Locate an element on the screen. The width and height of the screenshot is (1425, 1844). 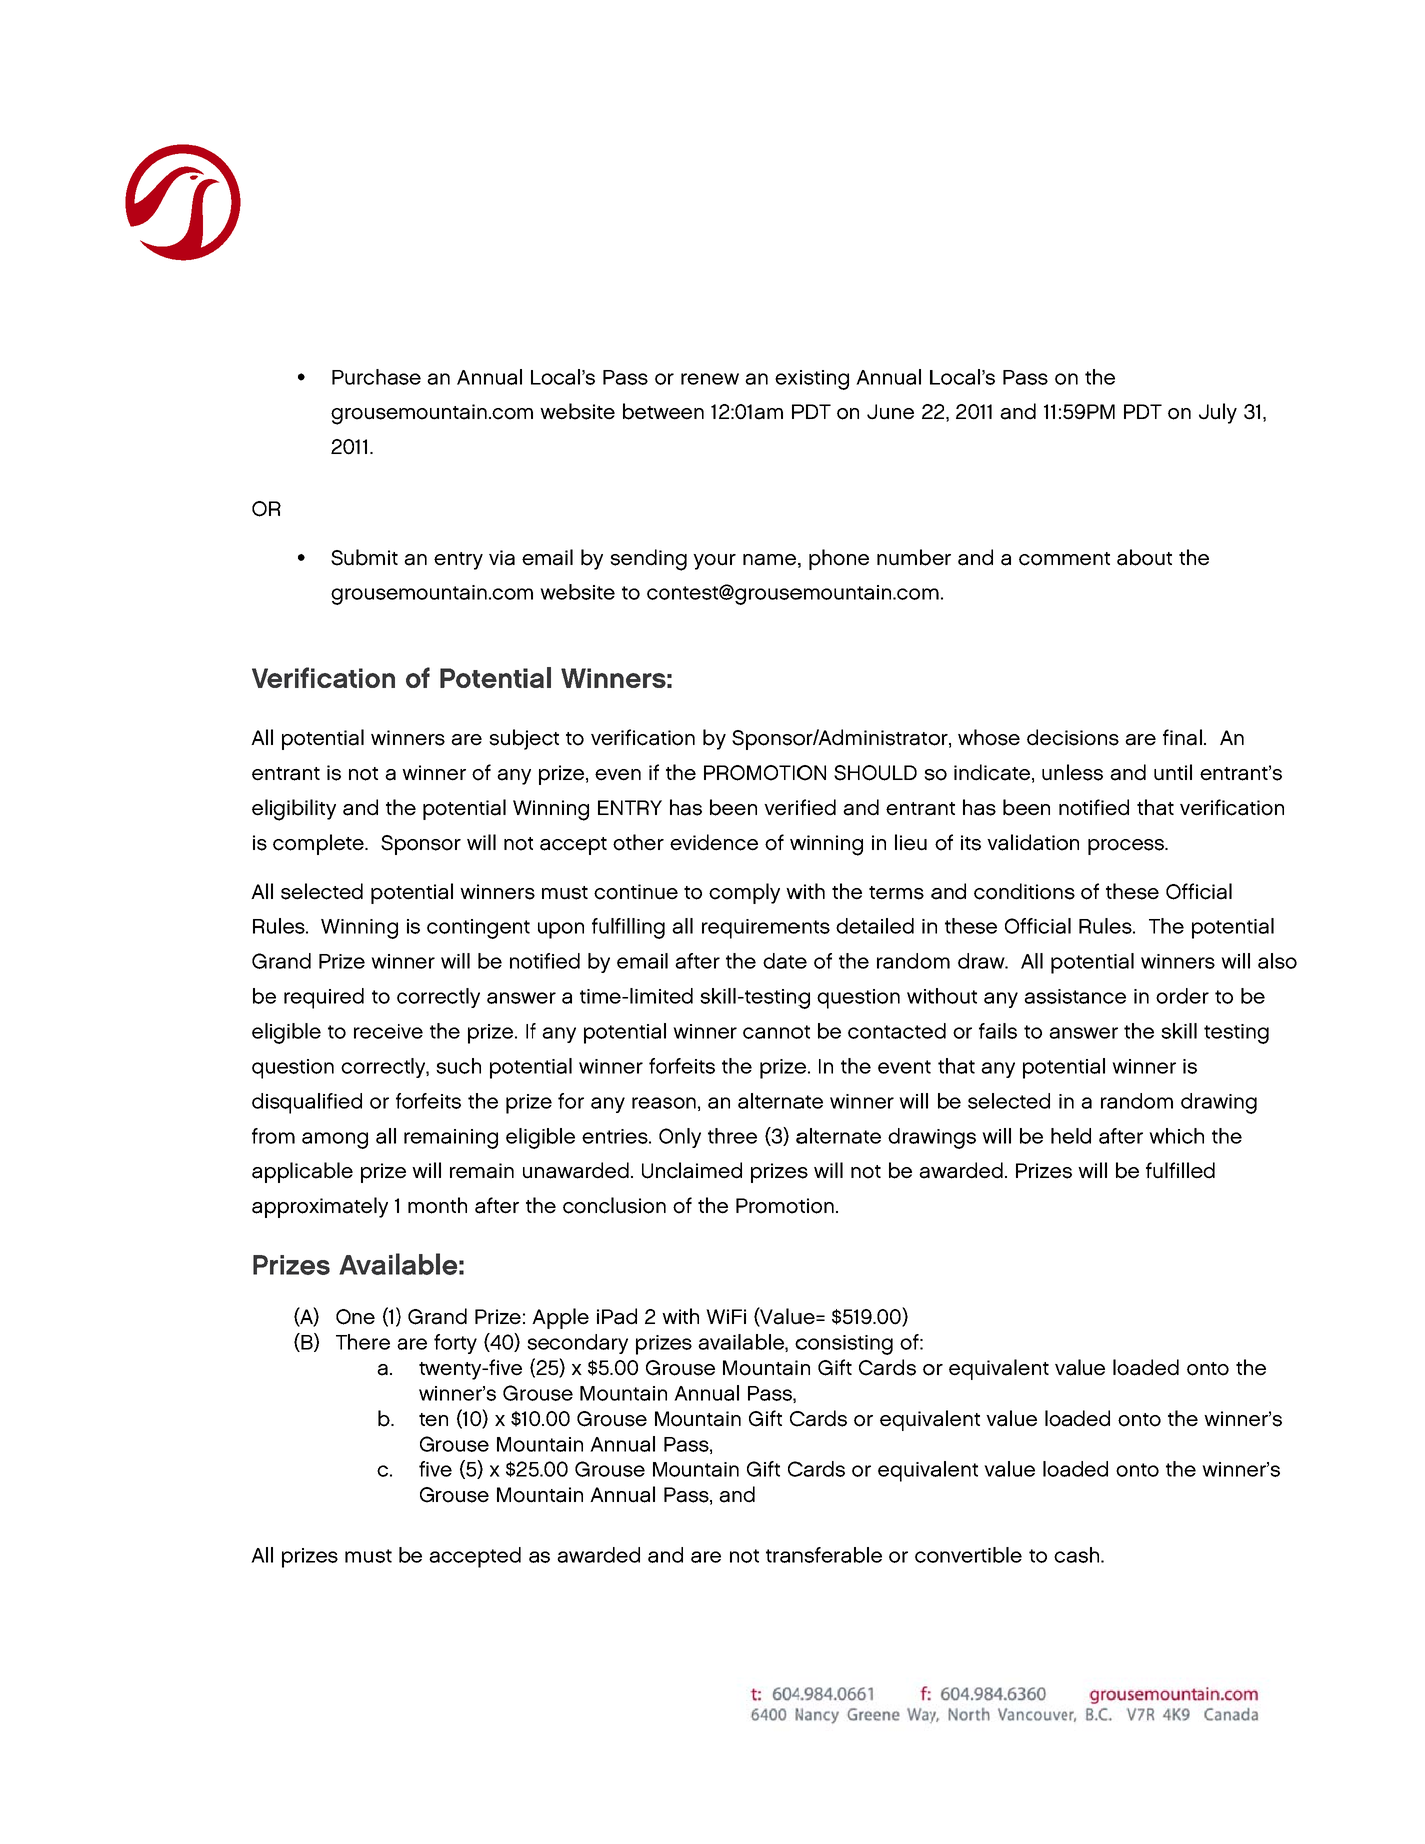
evidence is located at coordinates (714, 842).
